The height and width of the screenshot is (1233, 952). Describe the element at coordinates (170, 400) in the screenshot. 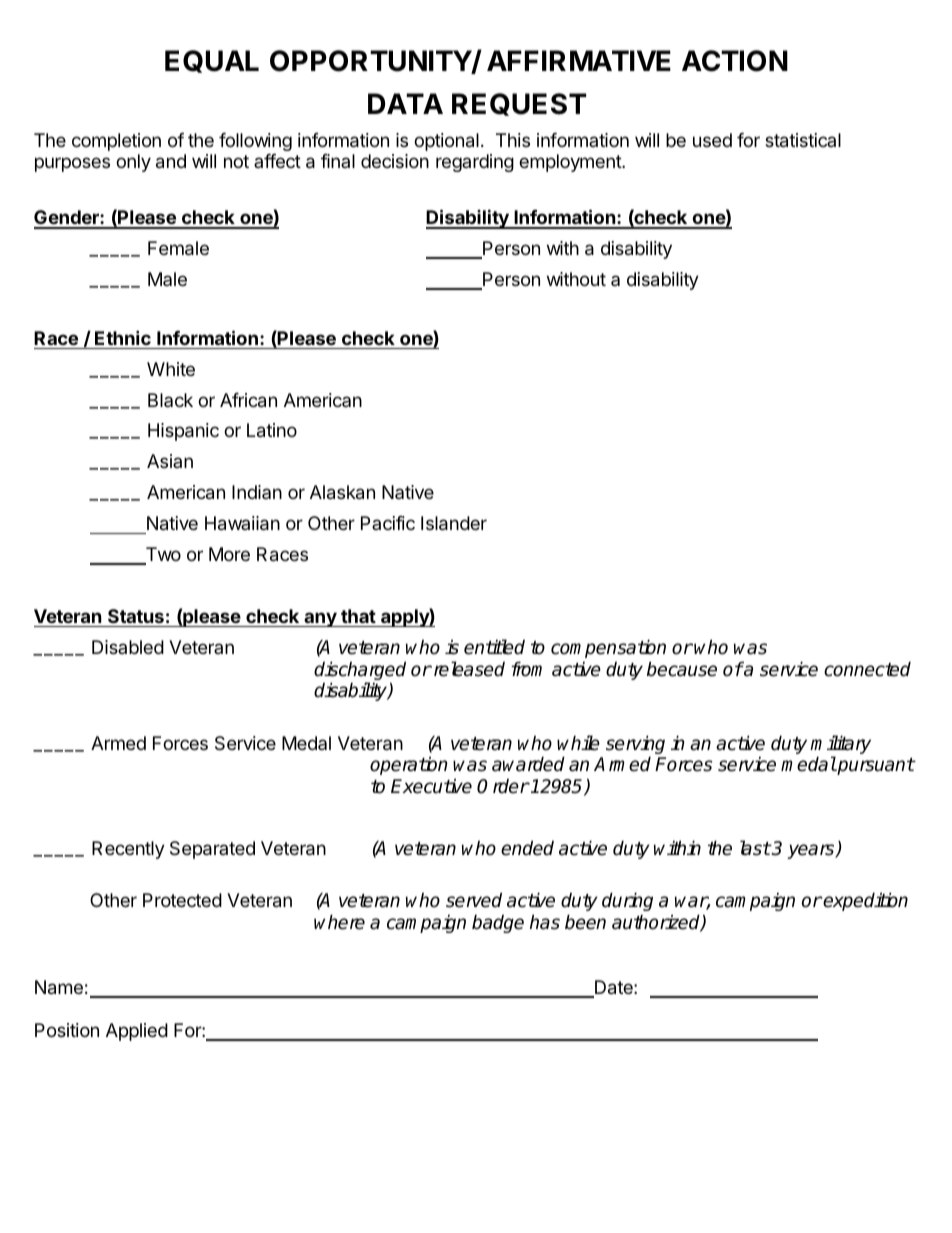

I see `Black` at that location.
